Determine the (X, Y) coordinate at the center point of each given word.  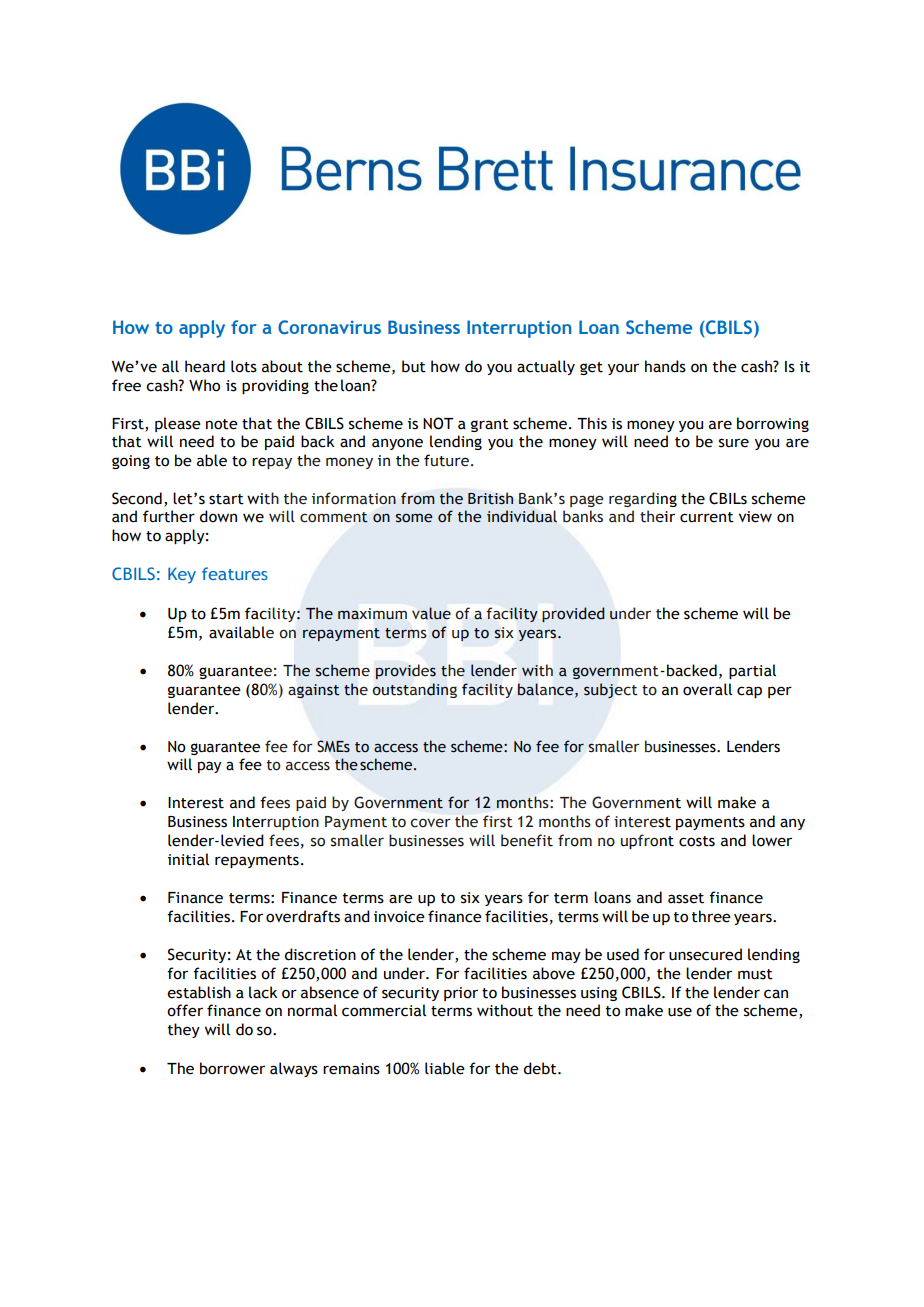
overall (707, 689)
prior (461, 994)
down (218, 516)
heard (205, 366)
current (707, 517)
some (414, 518)
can (776, 994)
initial (188, 859)
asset (686, 898)
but (414, 366)
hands (665, 366)
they (184, 1030)
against (314, 691)
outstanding (415, 690)
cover (430, 823)
